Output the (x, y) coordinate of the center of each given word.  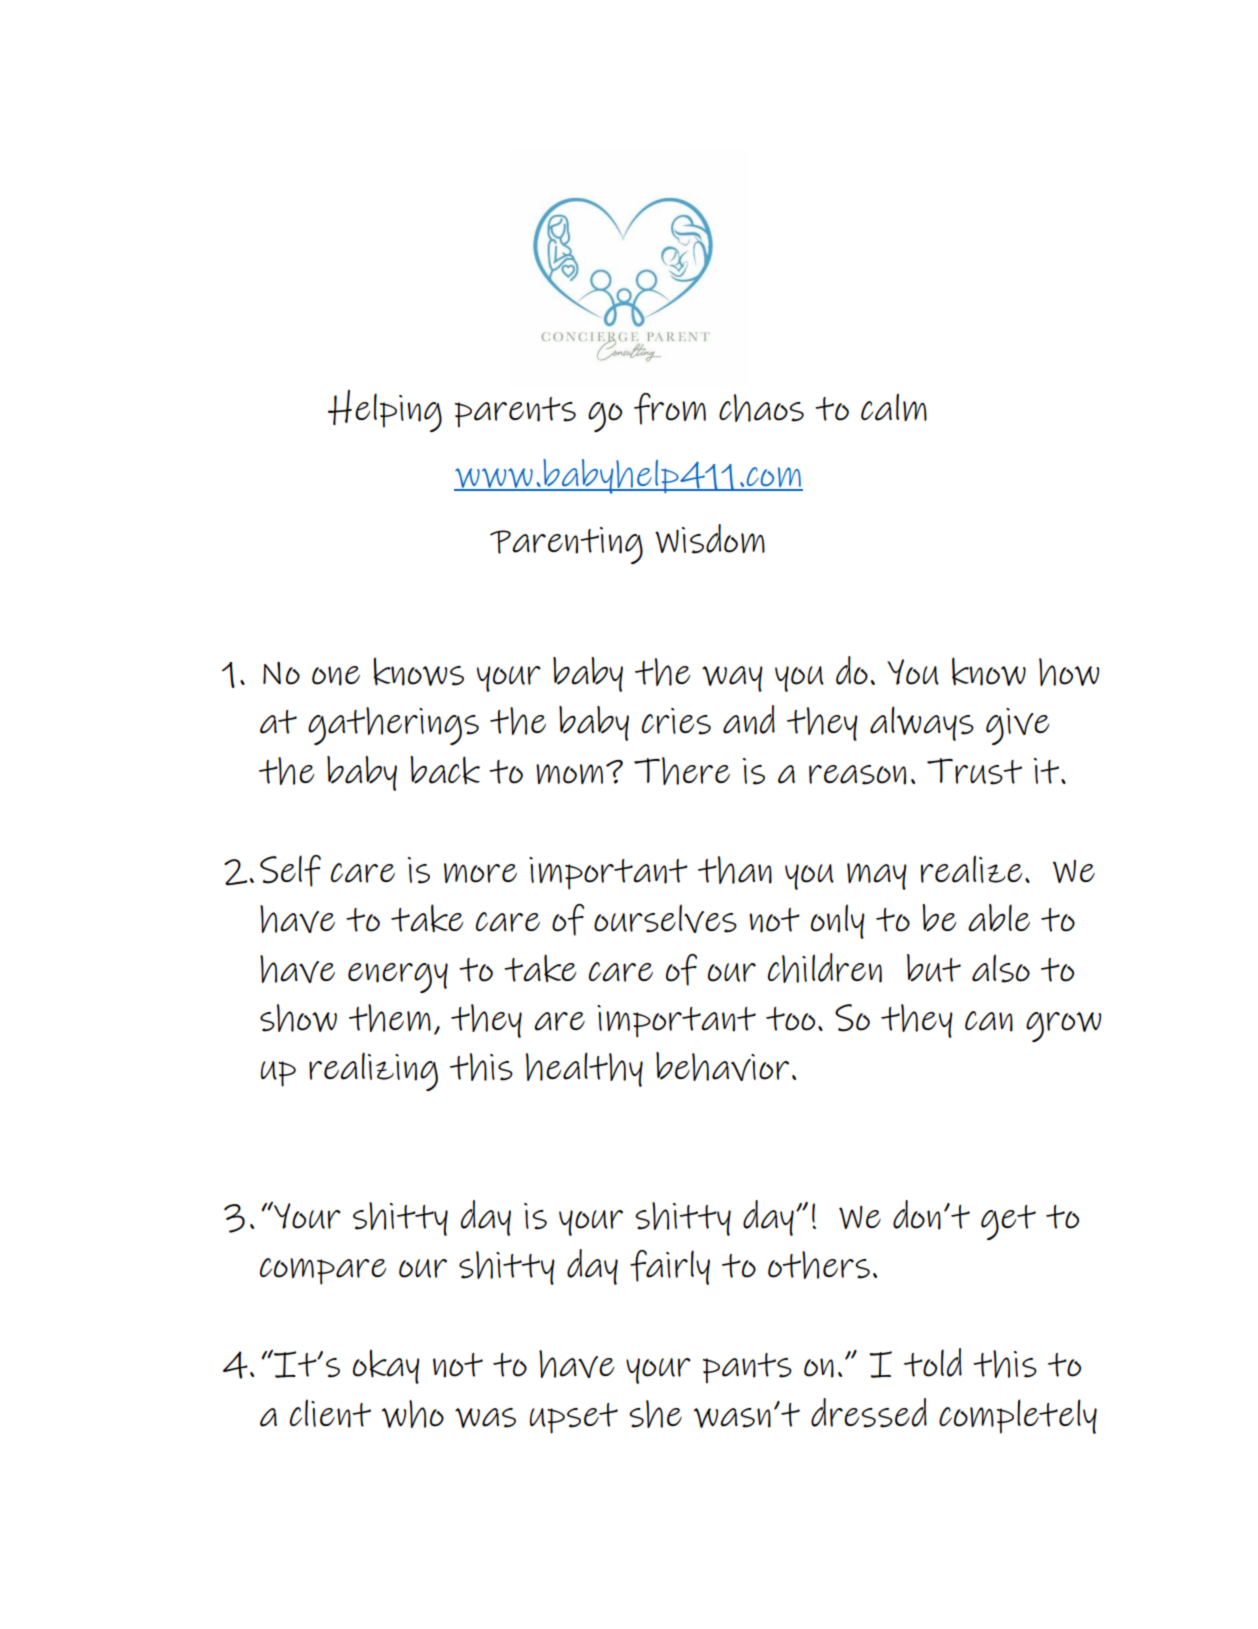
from (670, 409)
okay (386, 1366)
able (999, 918)
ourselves (665, 918)
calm (894, 407)
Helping (385, 411)
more (480, 873)
